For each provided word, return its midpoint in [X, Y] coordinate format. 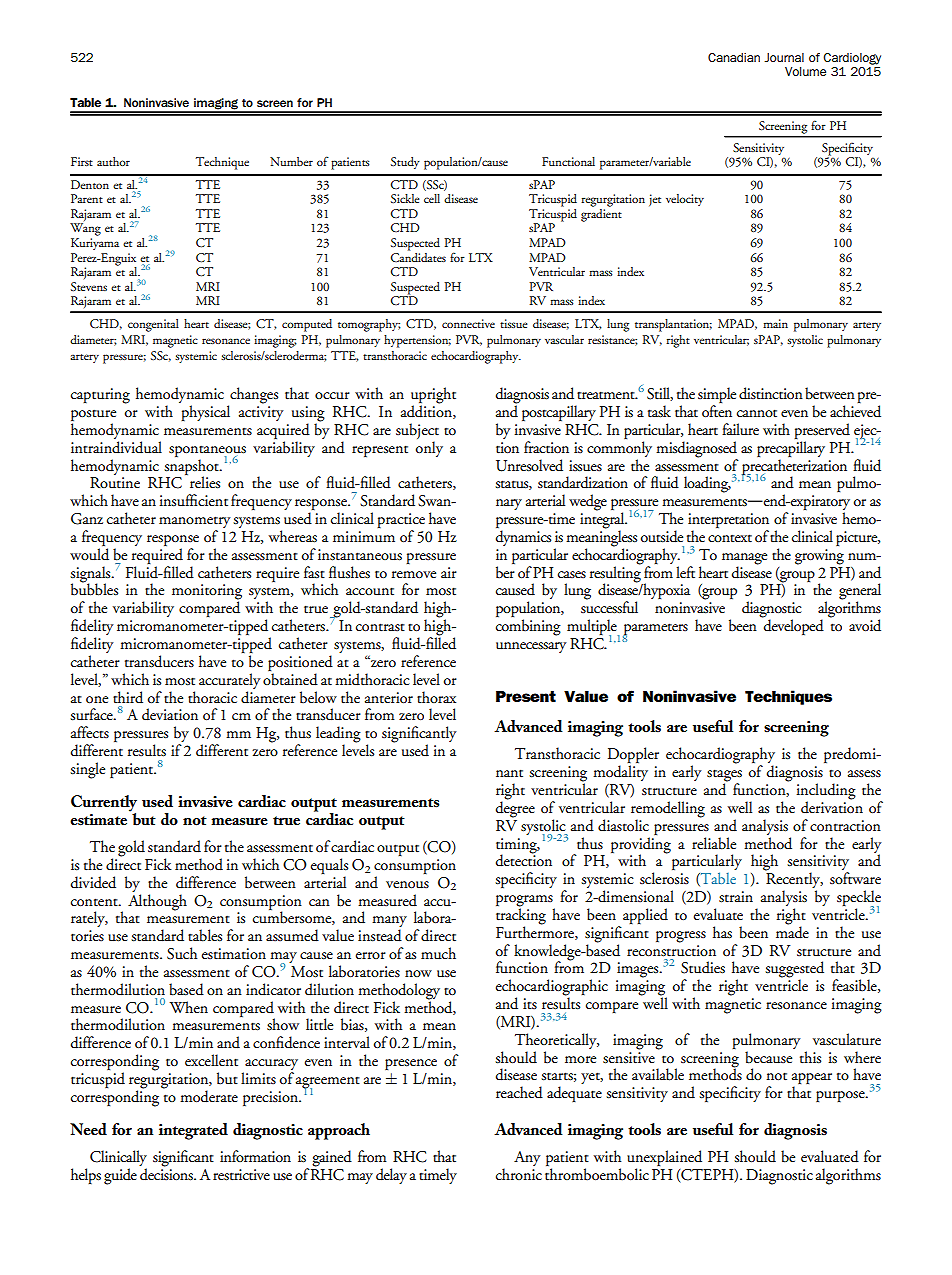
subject [417, 432]
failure [740, 429]
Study [405, 163]
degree [515, 808]
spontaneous [207, 452]
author [113, 161]
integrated [193, 1131]
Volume [805, 71]
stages [724, 776]
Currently [104, 804]
